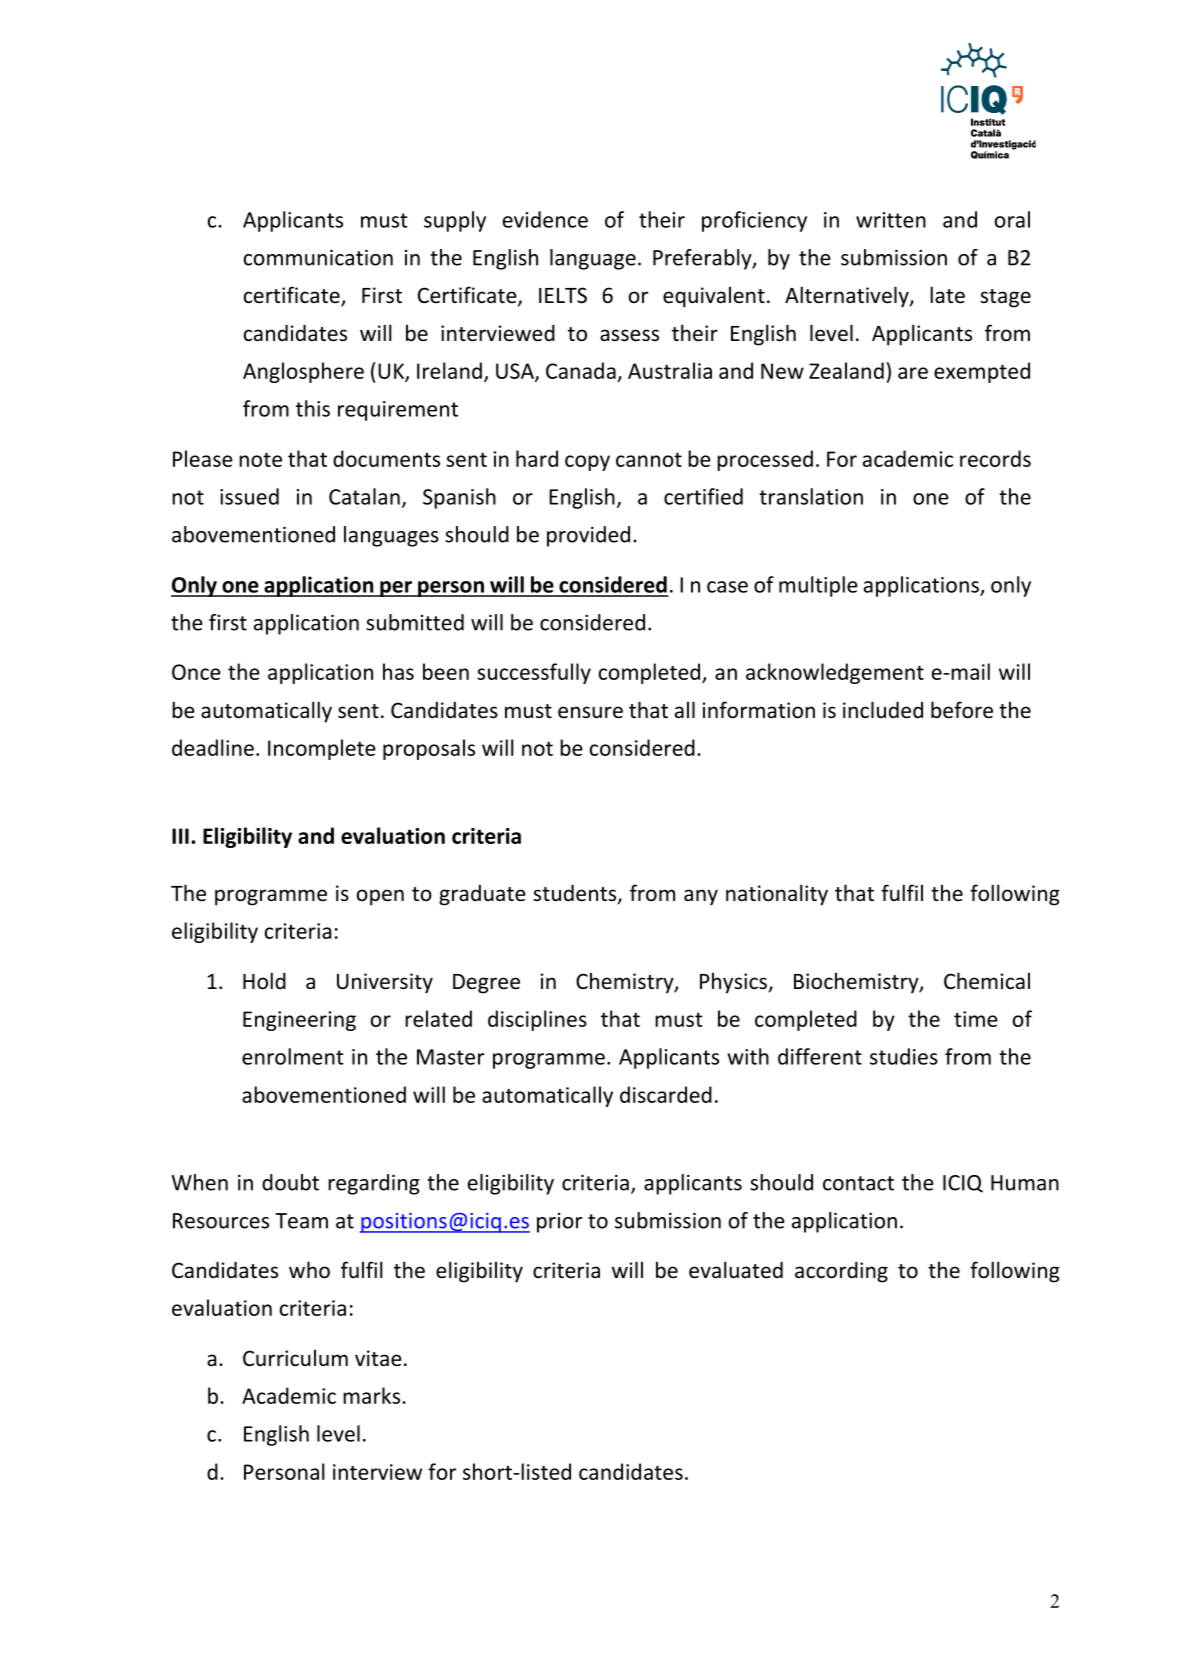  What do you see at coordinates (576, 894) in the screenshot?
I see `students` at bounding box center [576, 894].
